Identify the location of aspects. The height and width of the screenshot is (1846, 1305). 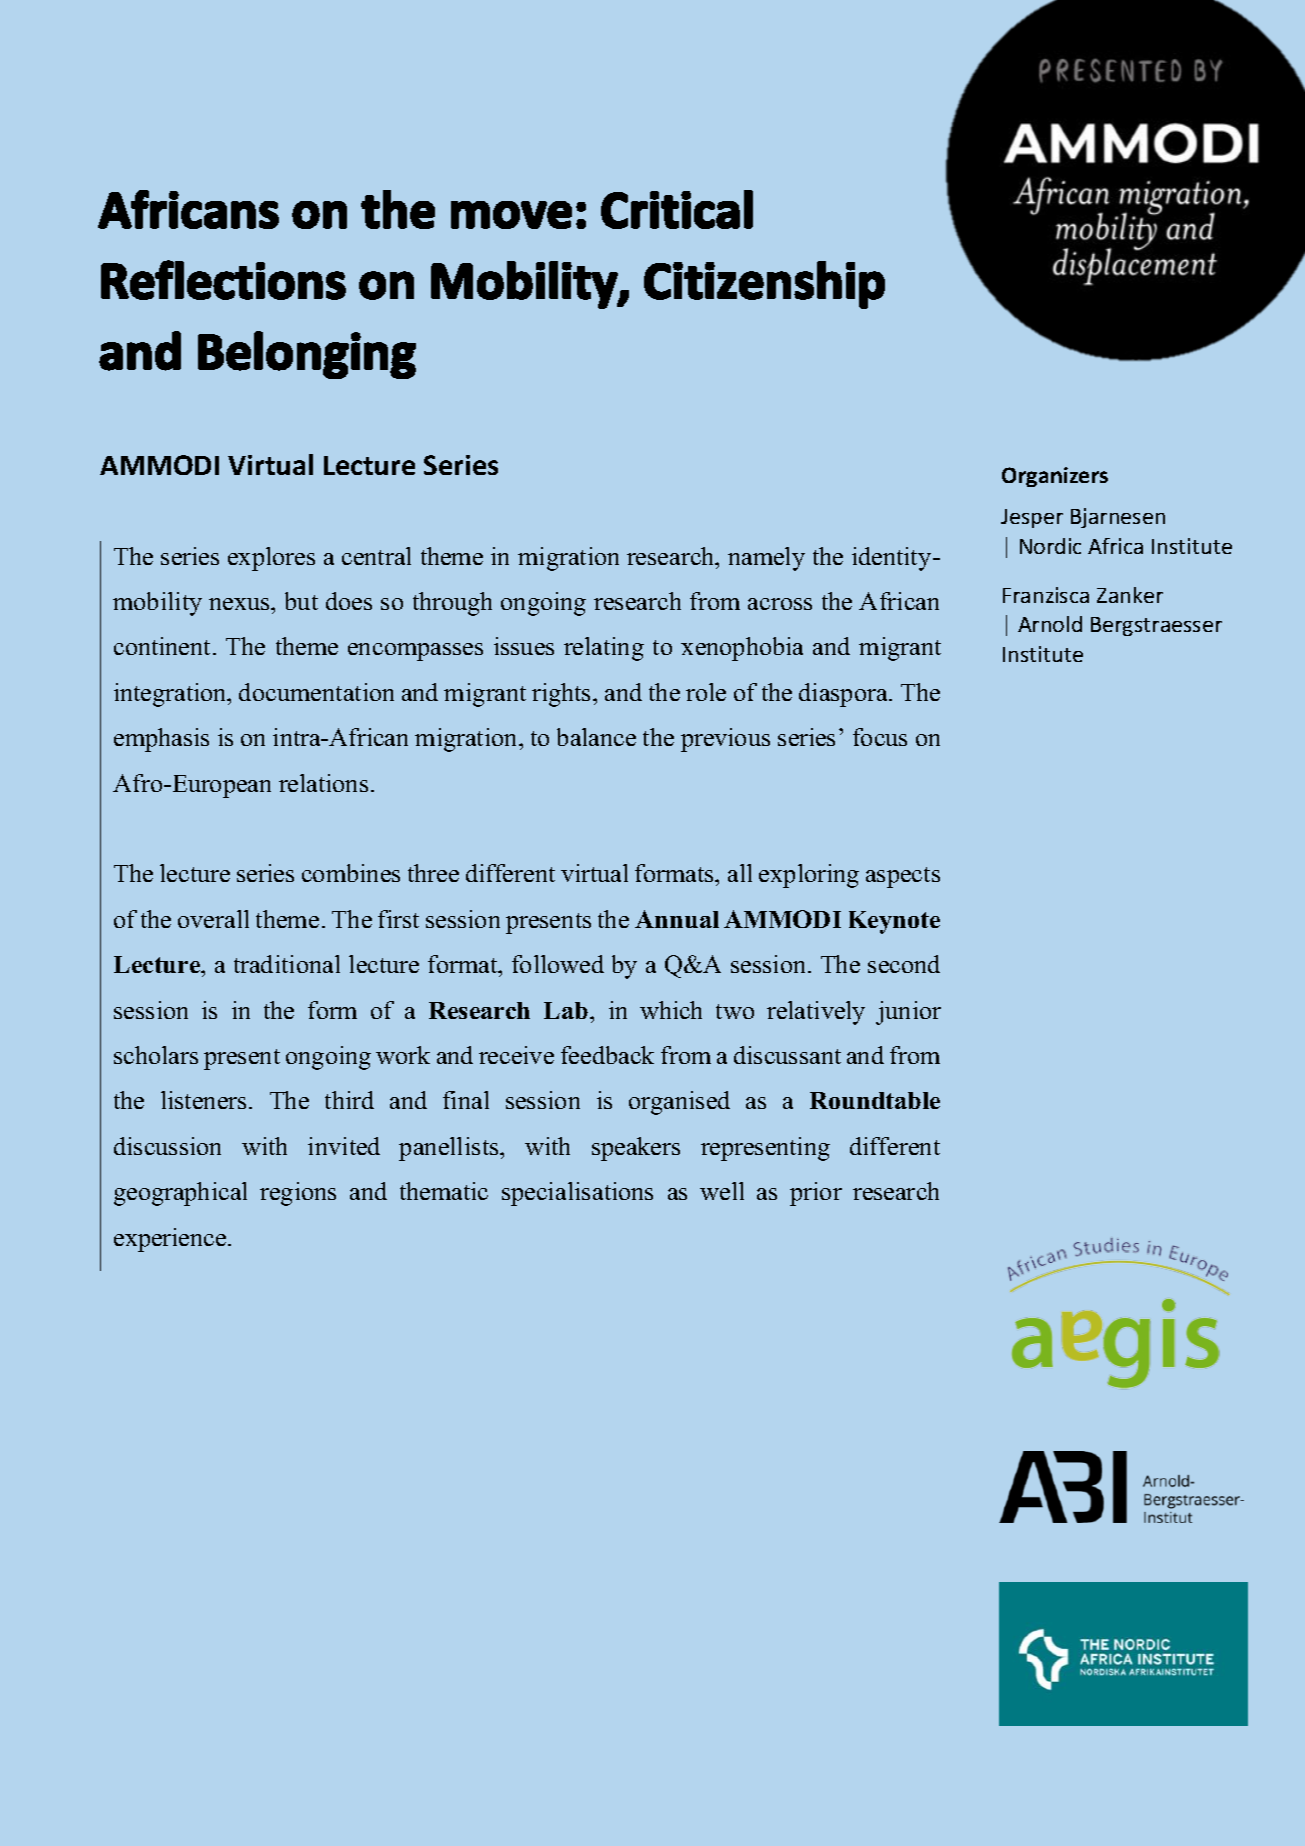
(903, 877).
